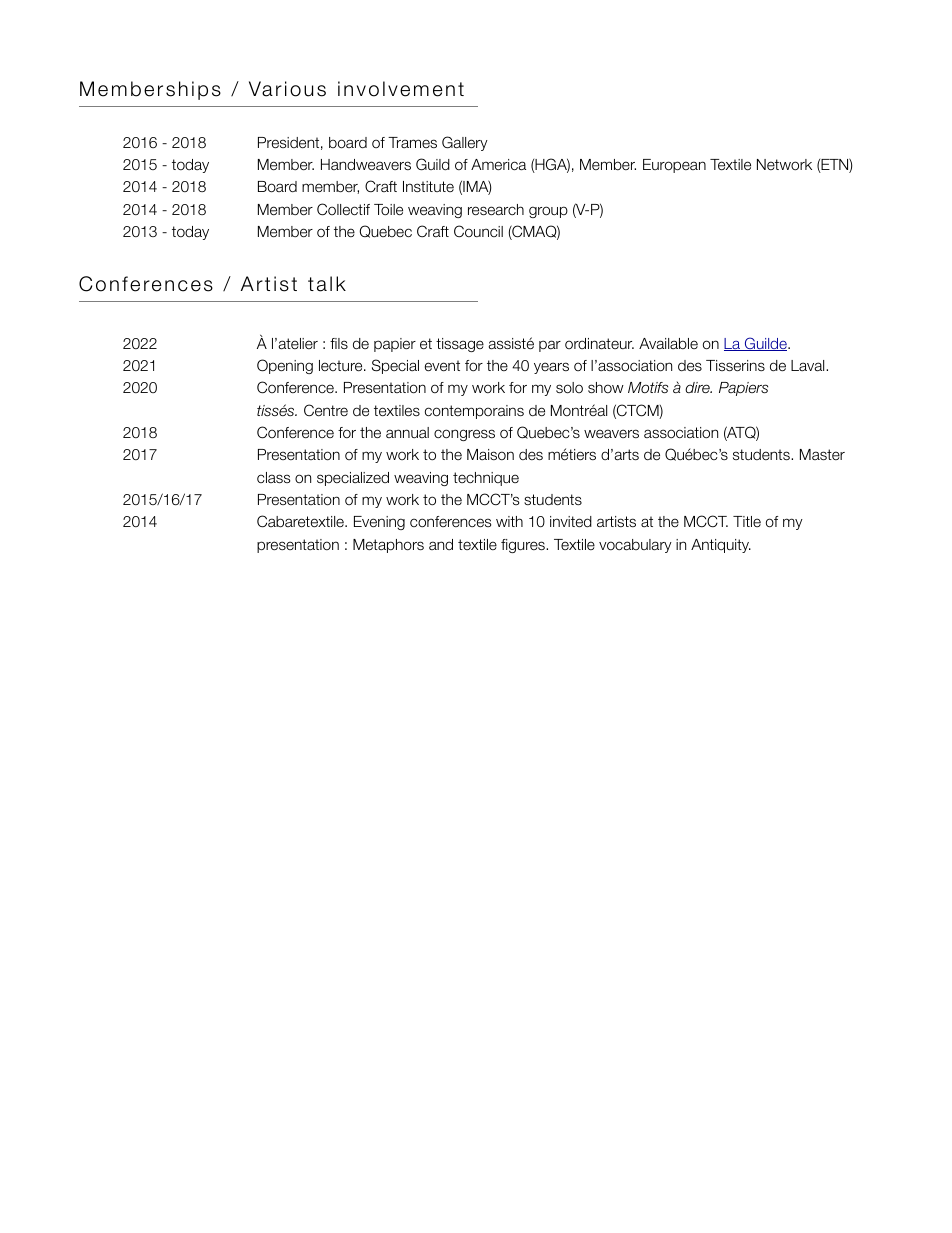 This screenshot has width=952, height=1233. What do you see at coordinates (569, 388) in the screenshot?
I see `solo` at bounding box center [569, 388].
